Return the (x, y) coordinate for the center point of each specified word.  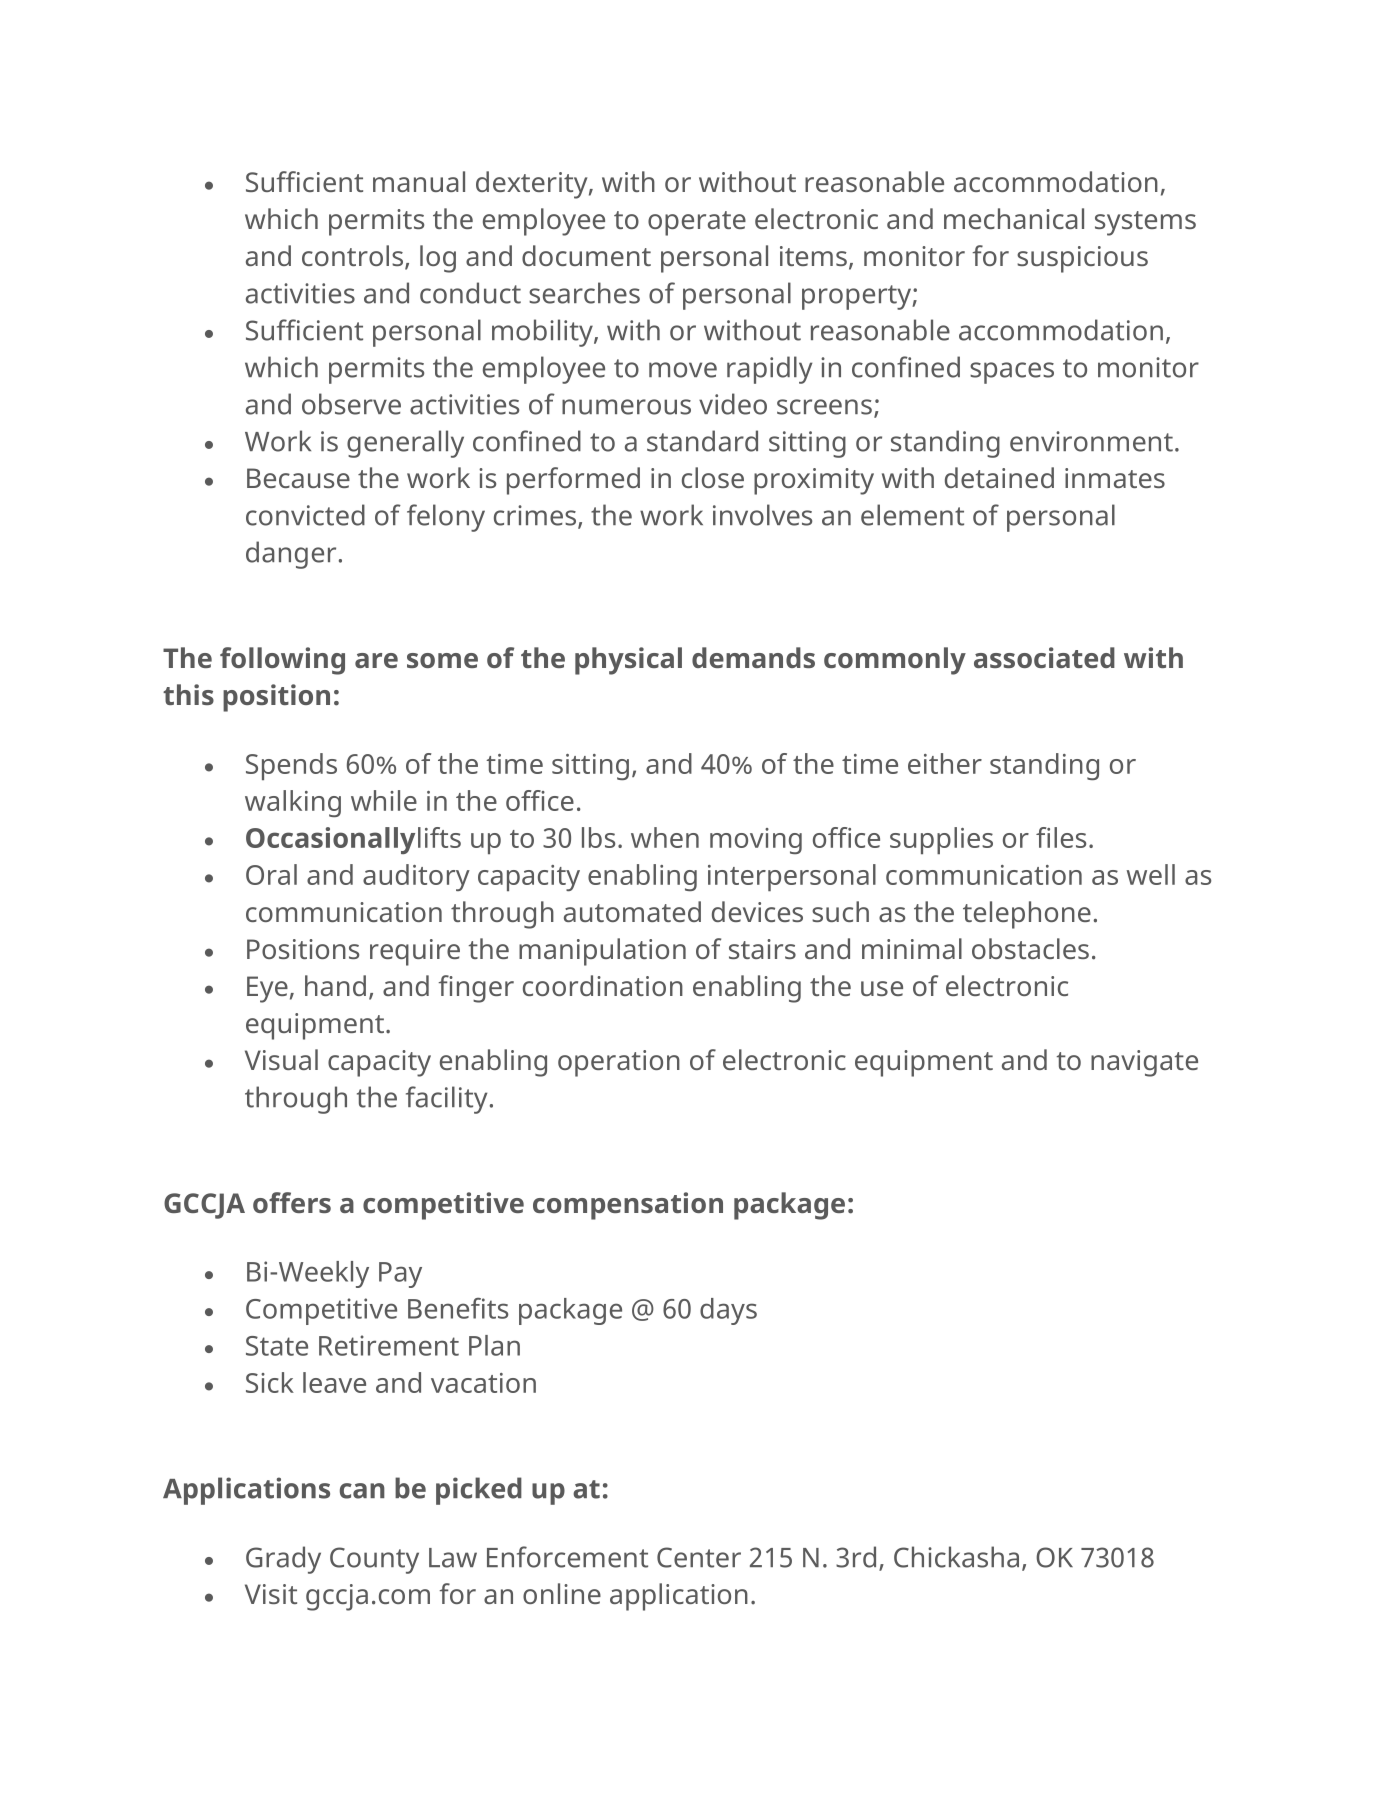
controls (354, 257)
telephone (1027, 915)
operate (697, 223)
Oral (271, 874)
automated (632, 911)
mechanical (1014, 218)
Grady (283, 1560)
